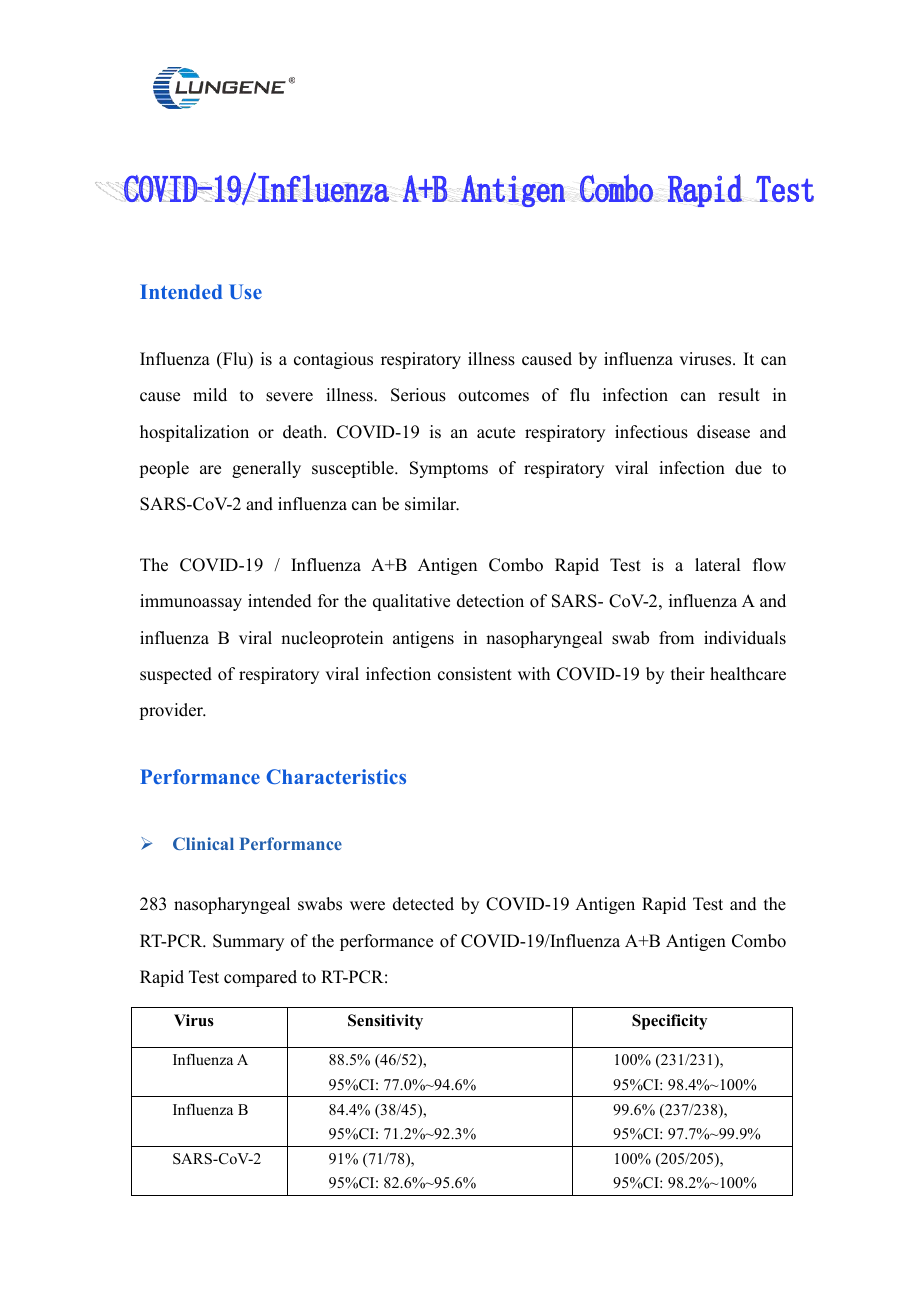 The image size is (924, 1308). Describe the element at coordinates (493, 396) in the screenshot. I see `outcomes` at that location.
